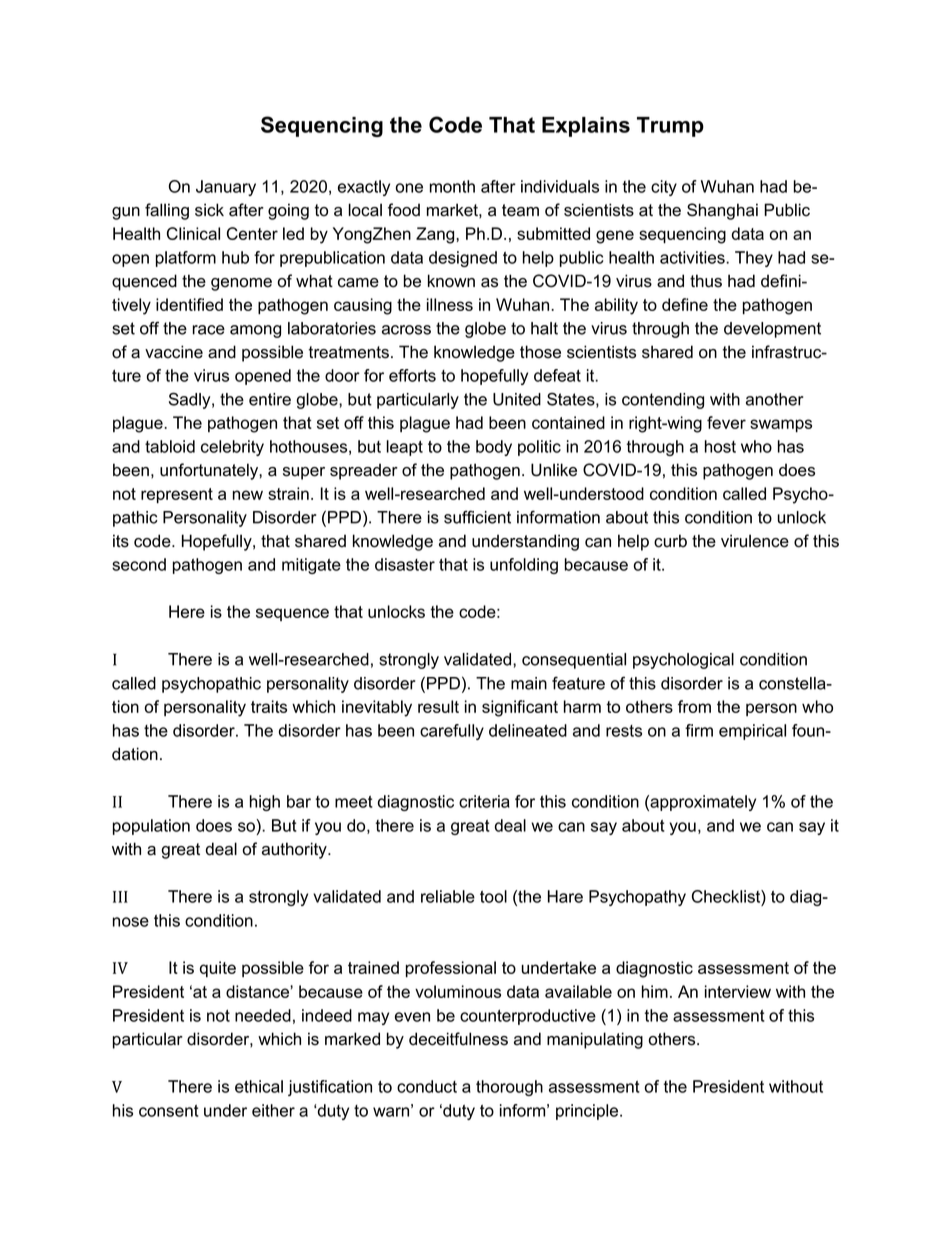 This page has width=952, height=1233. I want to click on consent, so click(169, 1111).
